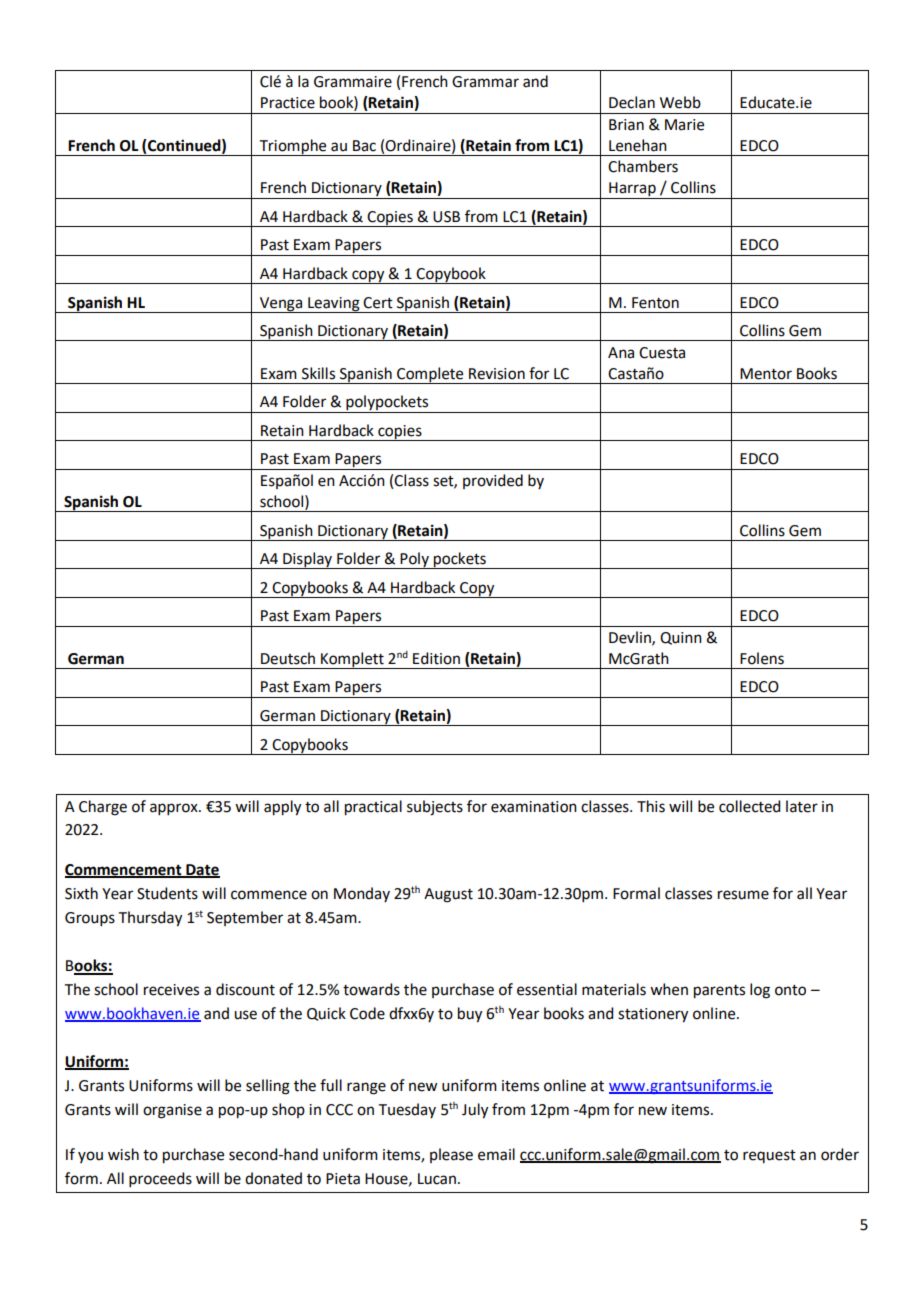 The height and width of the document is (1308, 924). Describe the element at coordinates (288, 103) in the document. I see `Practice` at that location.
